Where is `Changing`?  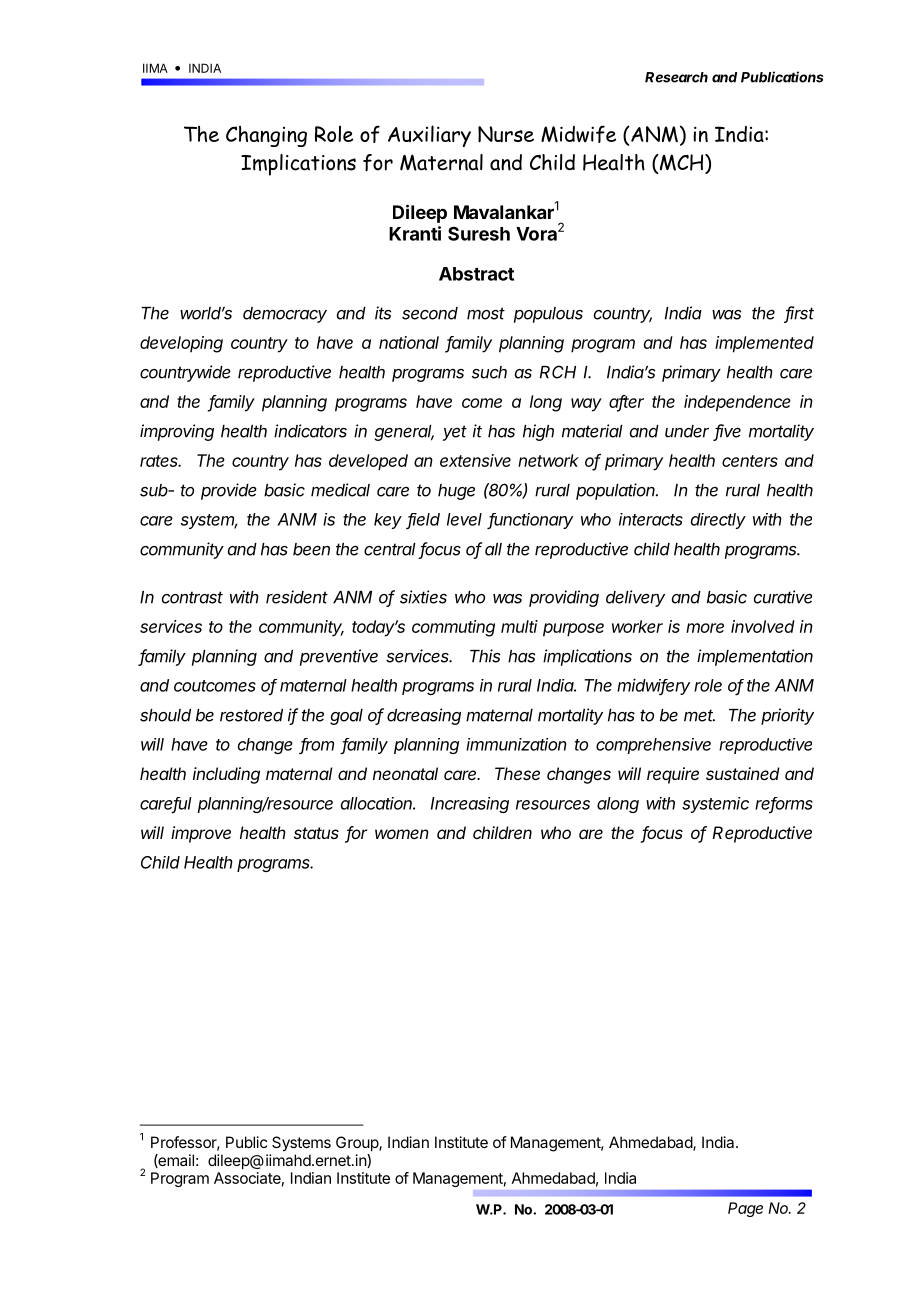
Changing is located at coordinates (266, 136).
